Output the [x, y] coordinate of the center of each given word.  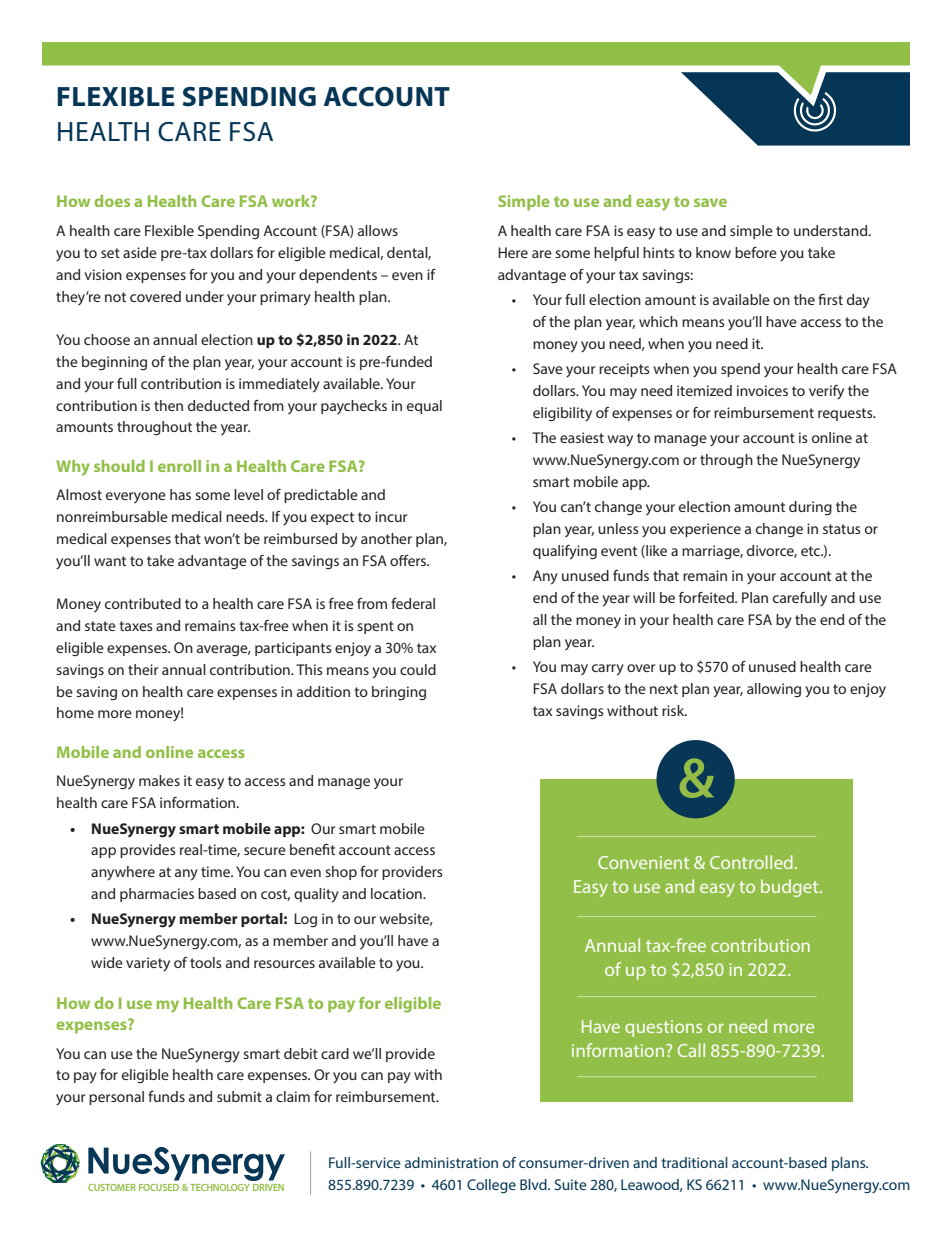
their [143, 669]
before [756, 252]
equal [424, 407]
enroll [179, 466]
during [810, 508]
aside [140, 252]
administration [451, 1162]
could [418, 669]
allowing [774, 690]
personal [116, 1098]
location [397, 893]
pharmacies [157, 895]
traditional [694, 1162]
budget [791, 888]
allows [378, 230]
